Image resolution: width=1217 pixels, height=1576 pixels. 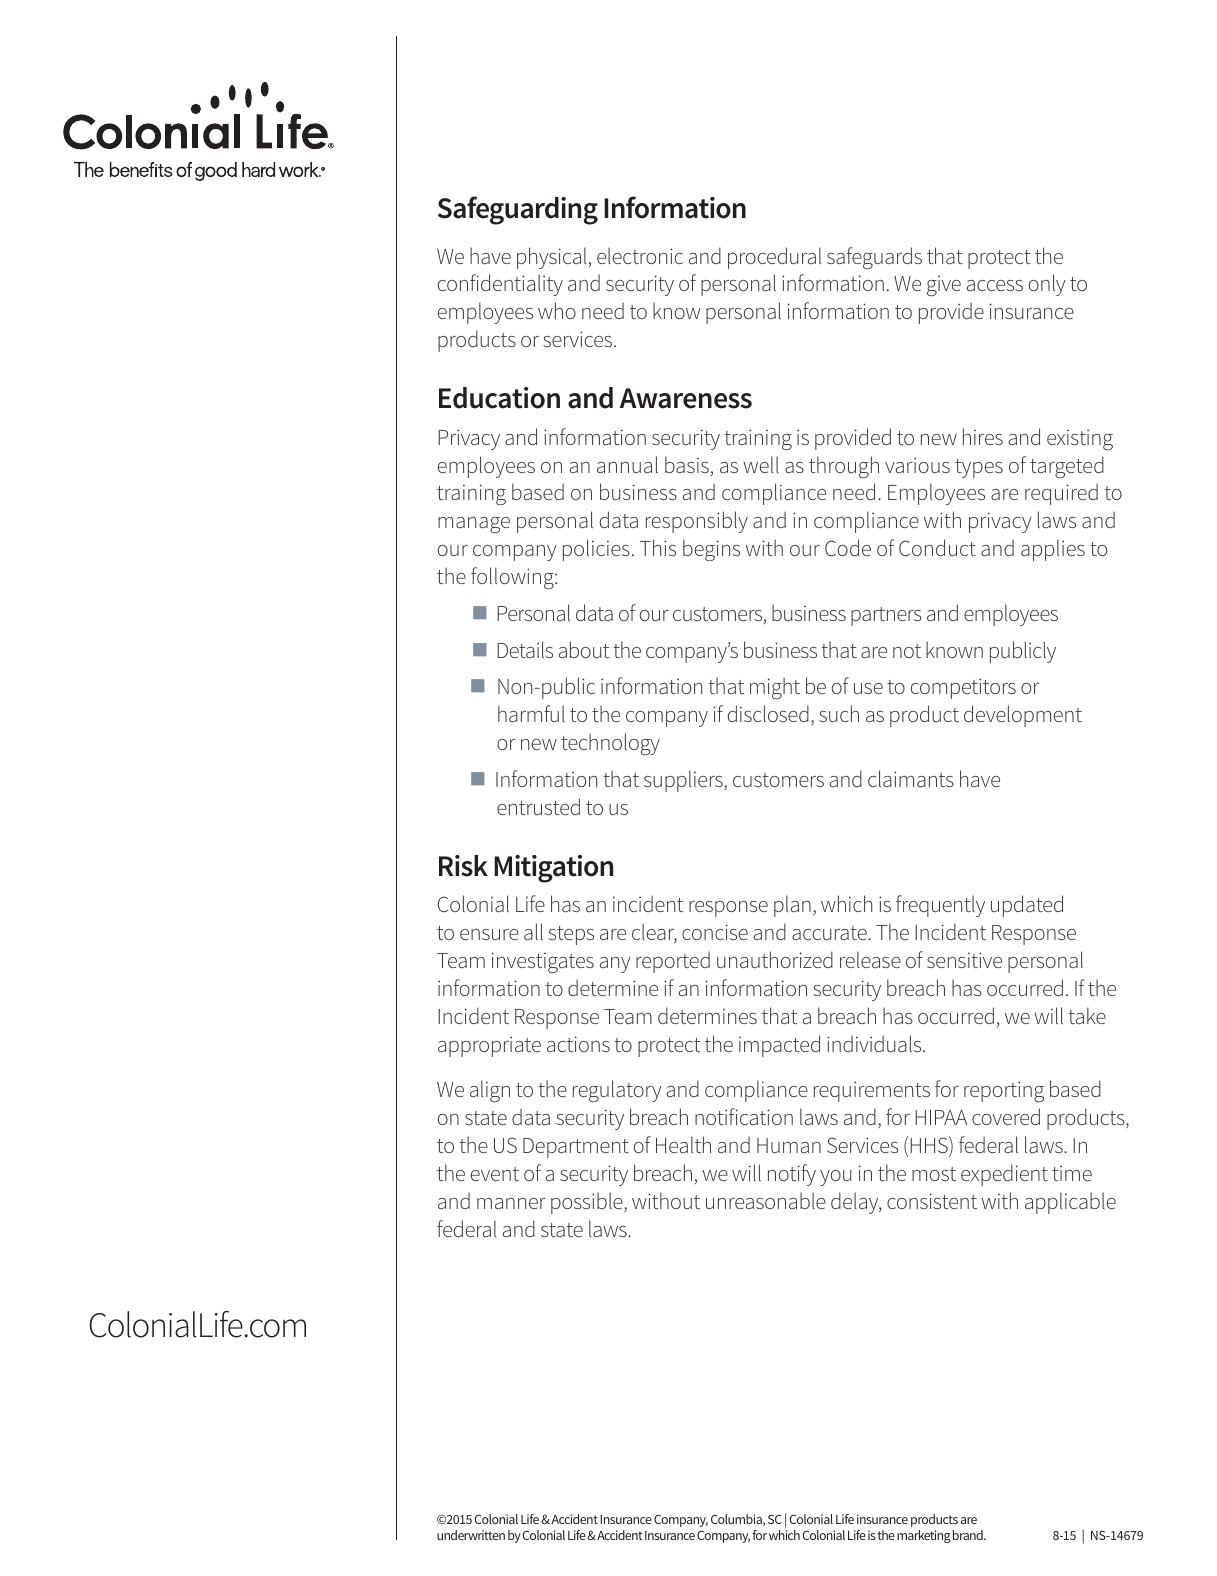 I want to click on underwritten, so click(x=471, y=1535).
